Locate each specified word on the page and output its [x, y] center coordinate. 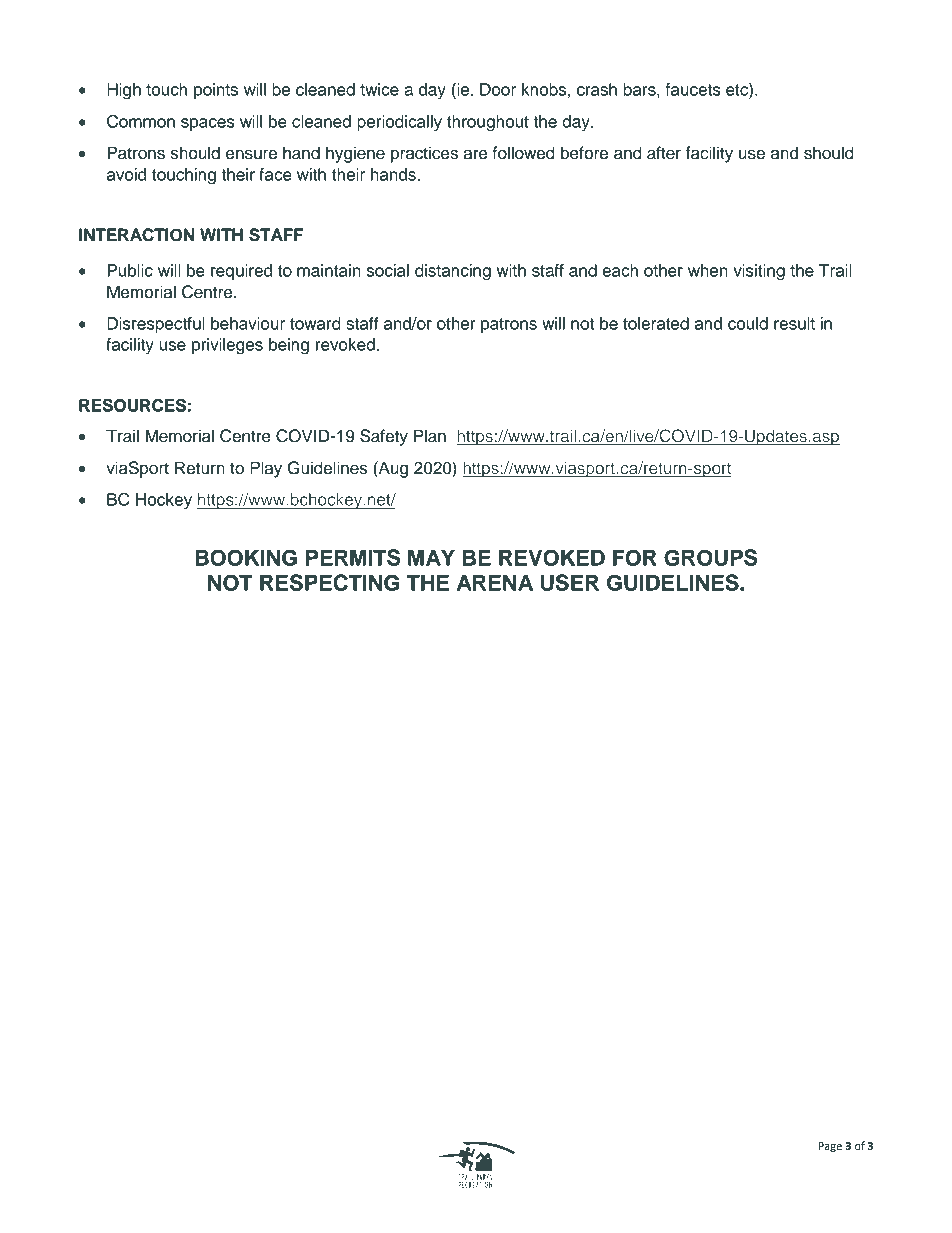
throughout [488, 123]
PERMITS [353, 557]
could [748, 323]
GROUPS [710, 557]
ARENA [495, 582]
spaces [208, 124]
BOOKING [246, 557]
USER [569, 582]
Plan [430, 436]
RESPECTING [329, 582]
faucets [693, 89]
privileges [227, 346]
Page [830, 1147]
